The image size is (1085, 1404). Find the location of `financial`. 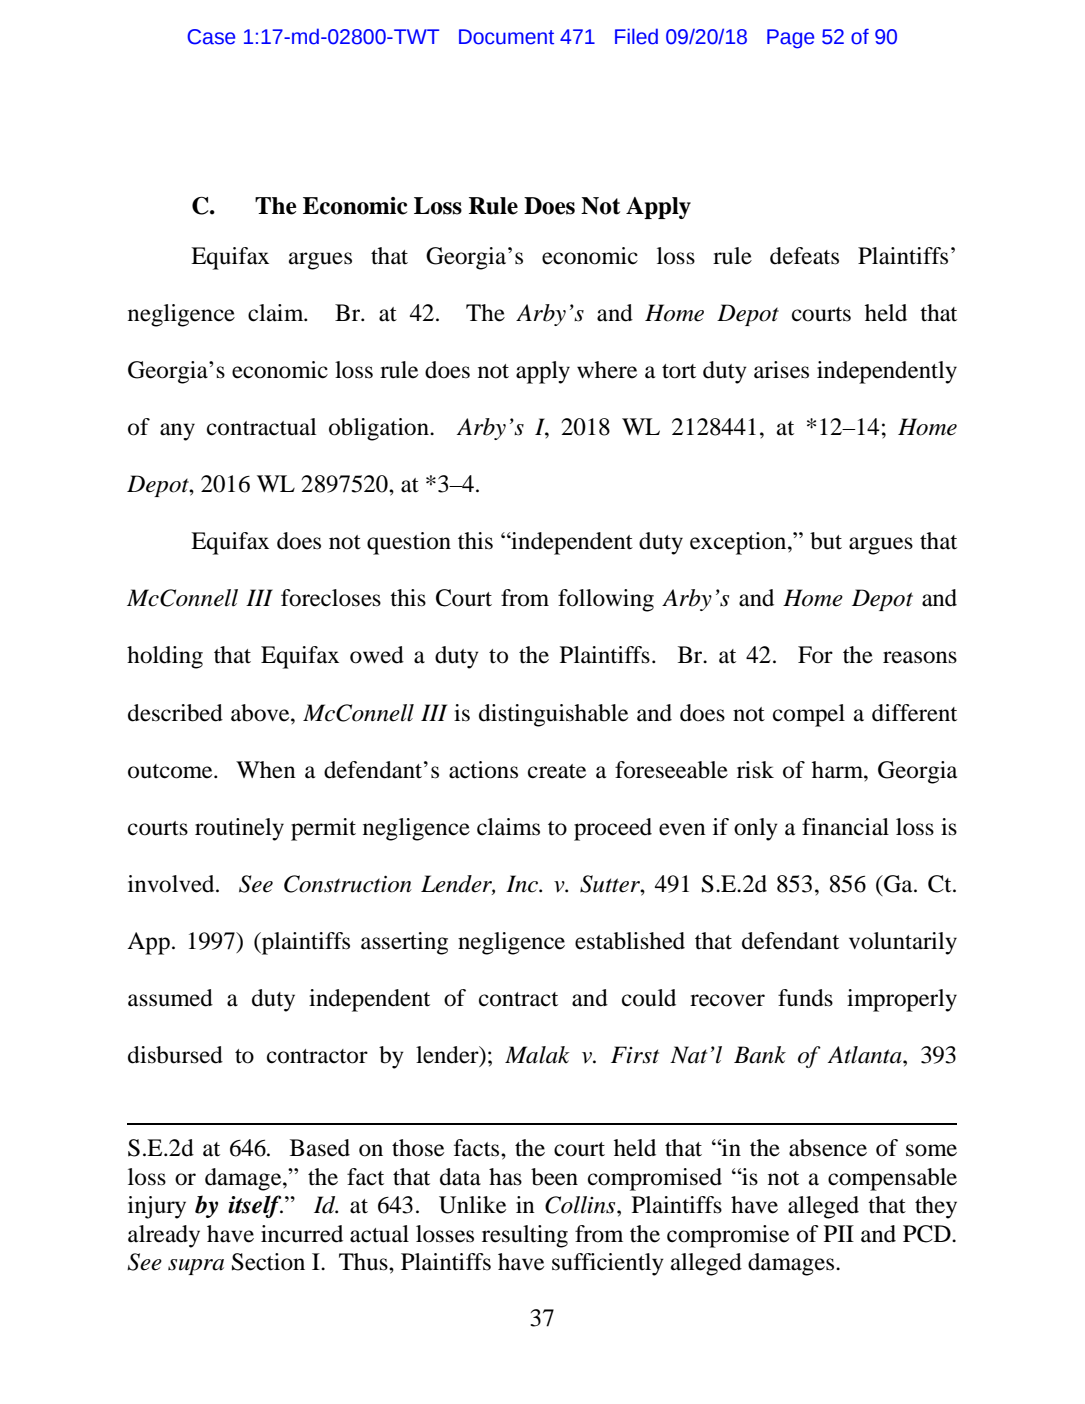

financial is located at coordinates (845, 827).
